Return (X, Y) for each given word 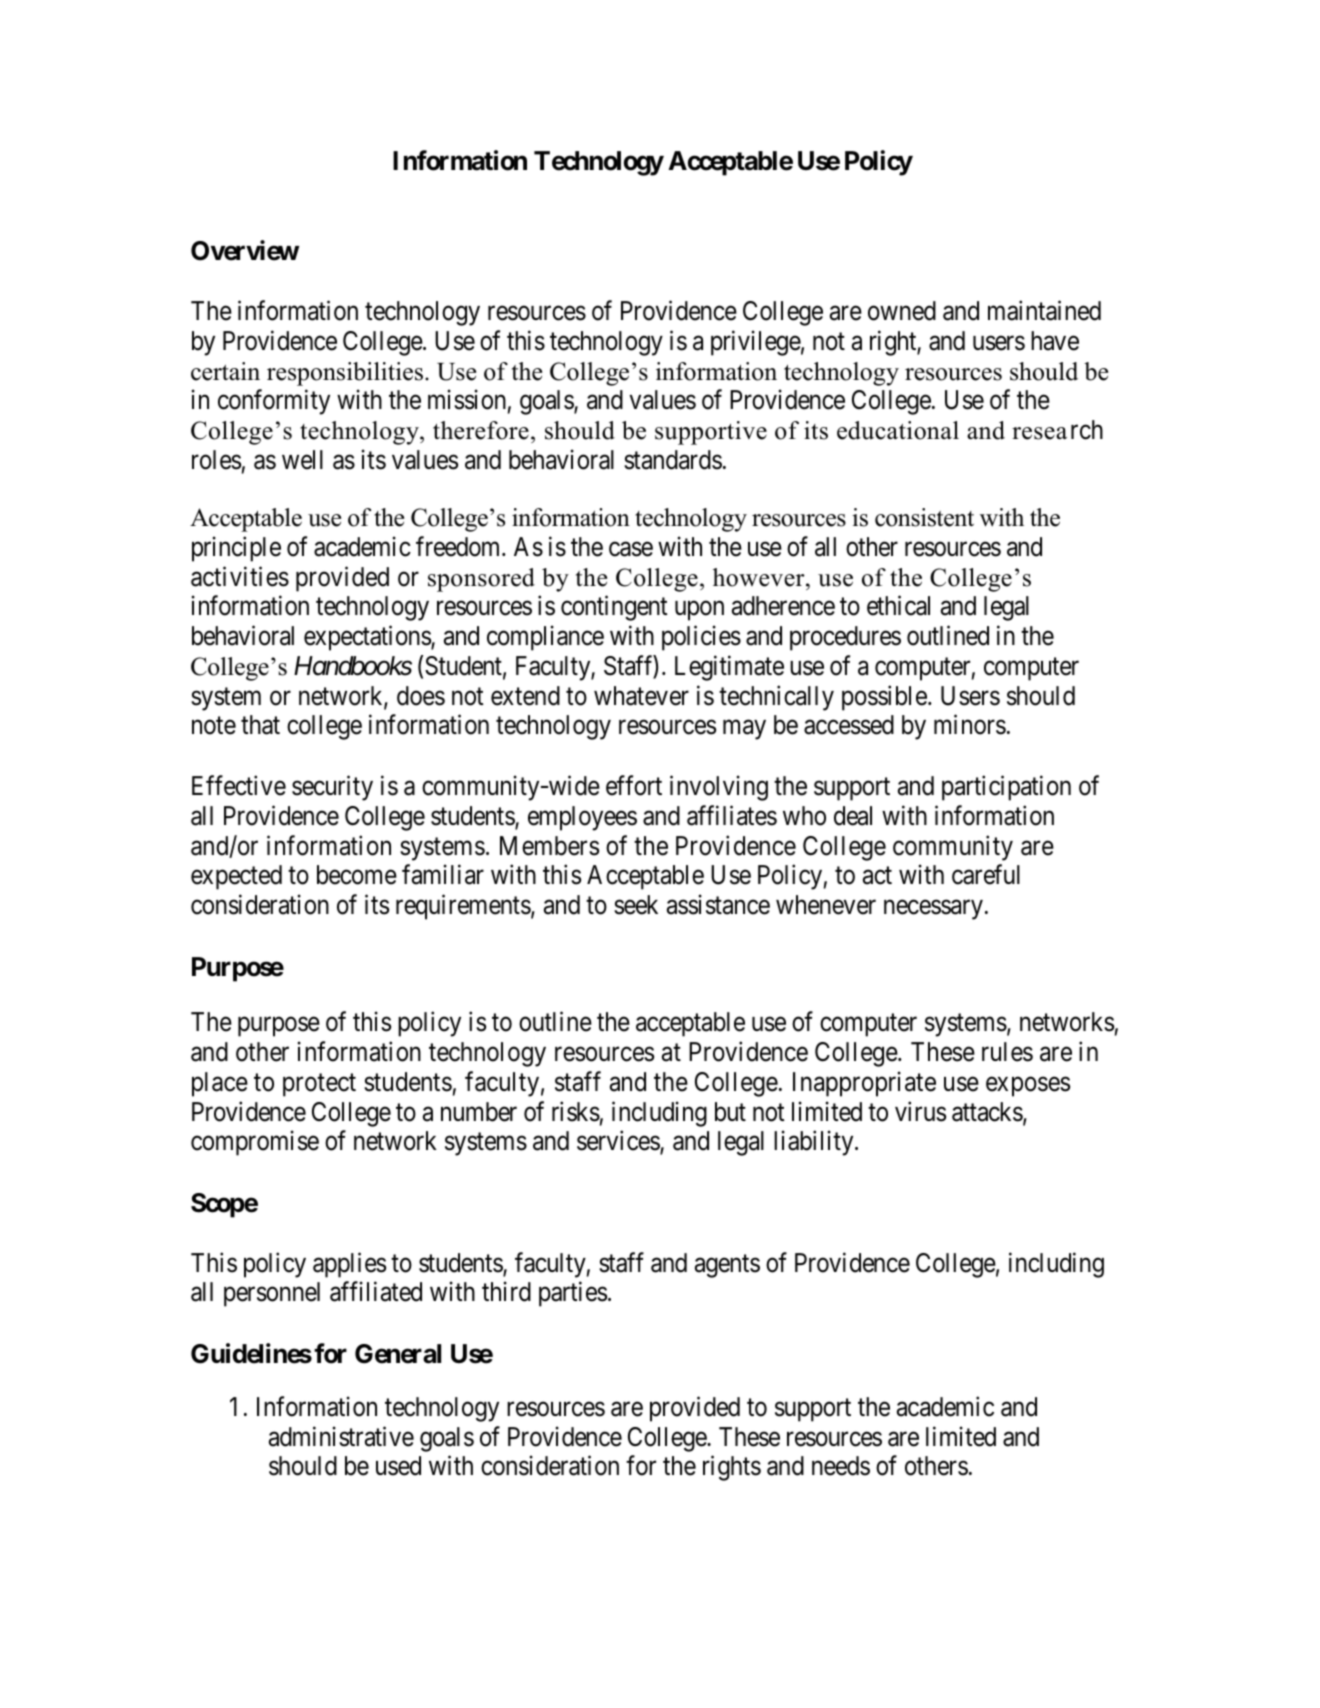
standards (673, 460)
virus (920, 1111)
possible (884, 698)
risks (576, 1111)
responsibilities (345, 374)
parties (573, 1294)
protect (319, 1085)
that (260, 725)
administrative (341, 1436)
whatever (641, 696)
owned (902, 311)
